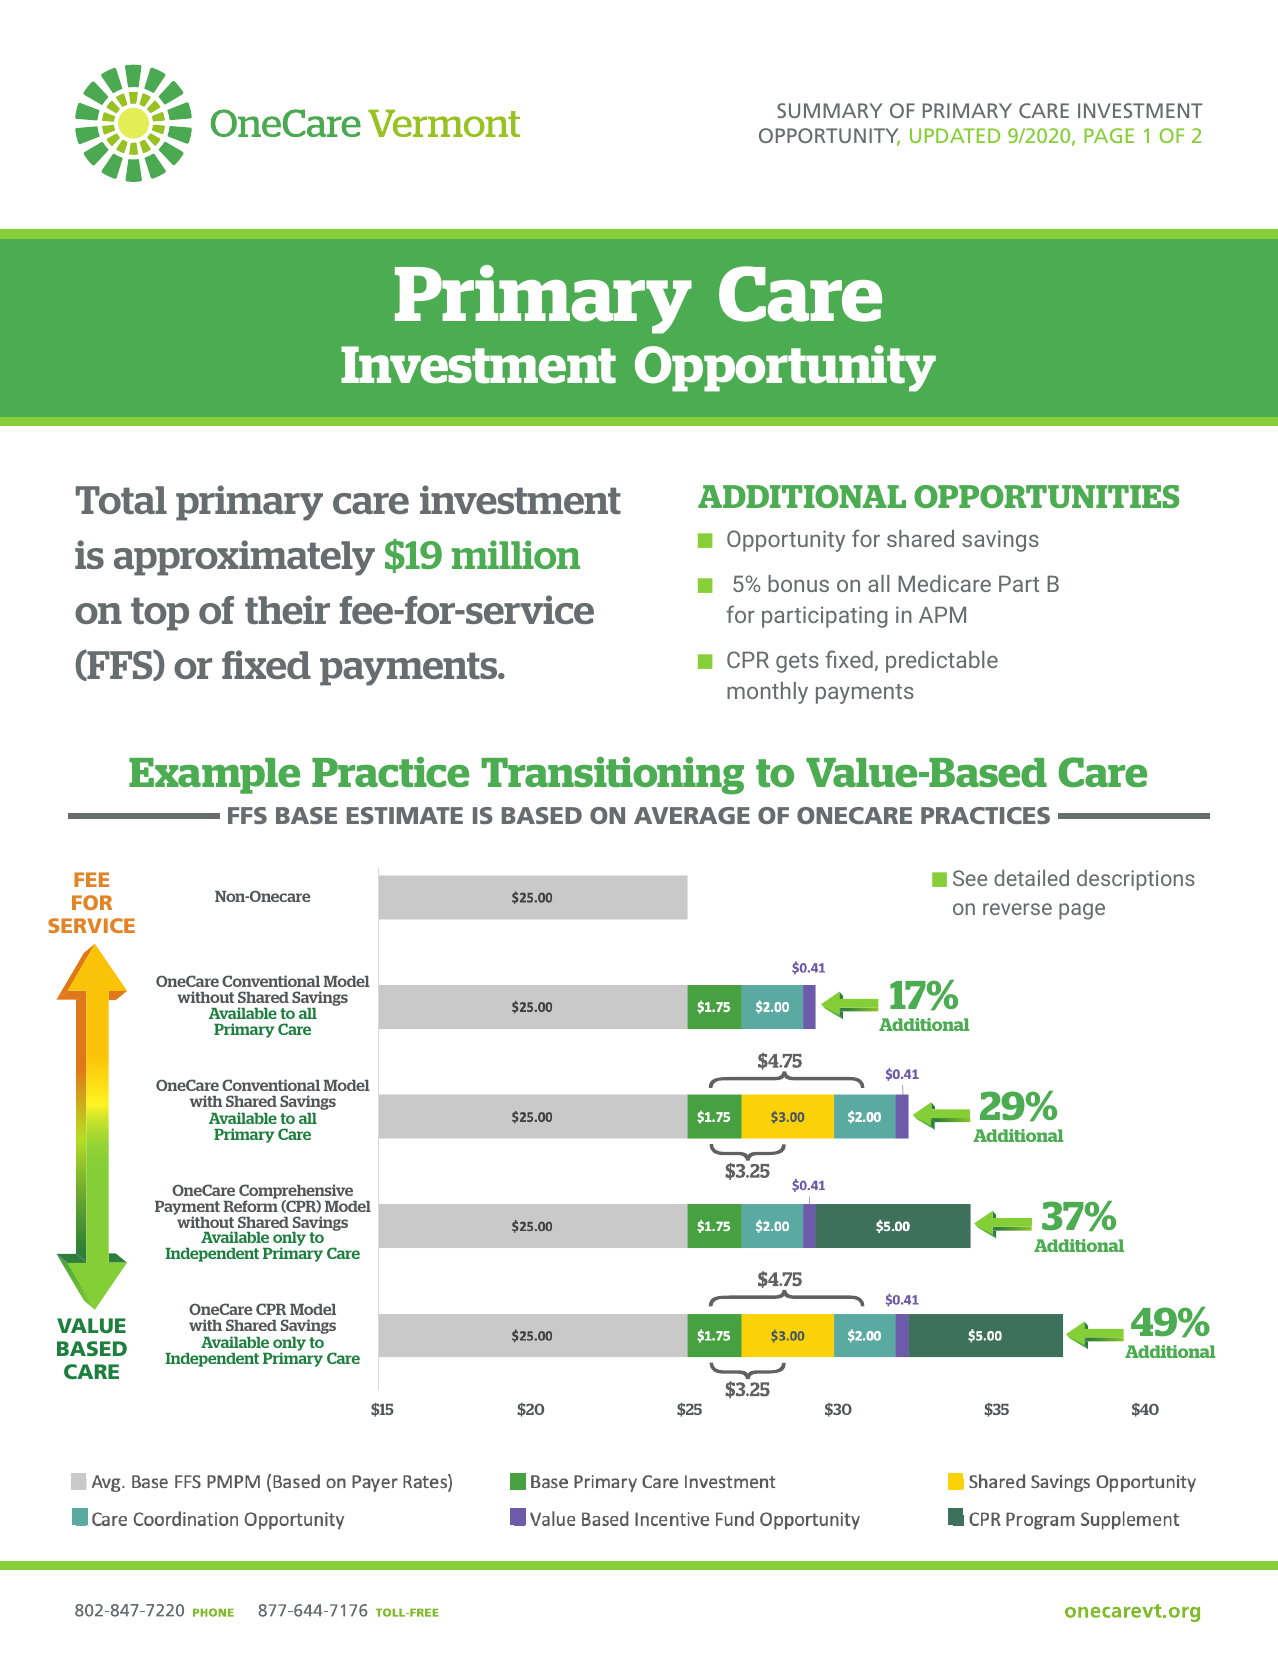 This screenshot has height=1653, width=1278. I want to click on bonus, so click(798, 583).
